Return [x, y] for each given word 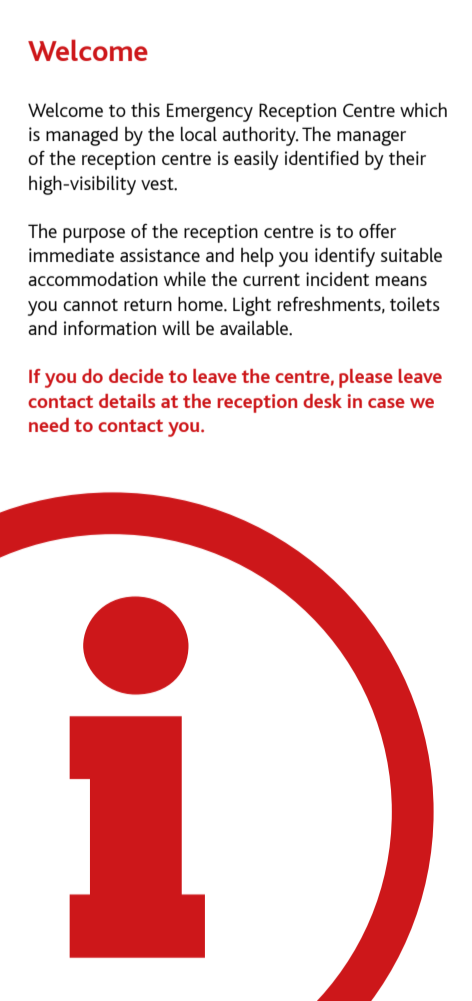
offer [377, 231]
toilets [415, 303]
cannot [90, 305]
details [127, 401]
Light [252, 306]
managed [82, 136]
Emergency [210, 112]
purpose [94, 235]
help [257, 257]
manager [371, 138]
